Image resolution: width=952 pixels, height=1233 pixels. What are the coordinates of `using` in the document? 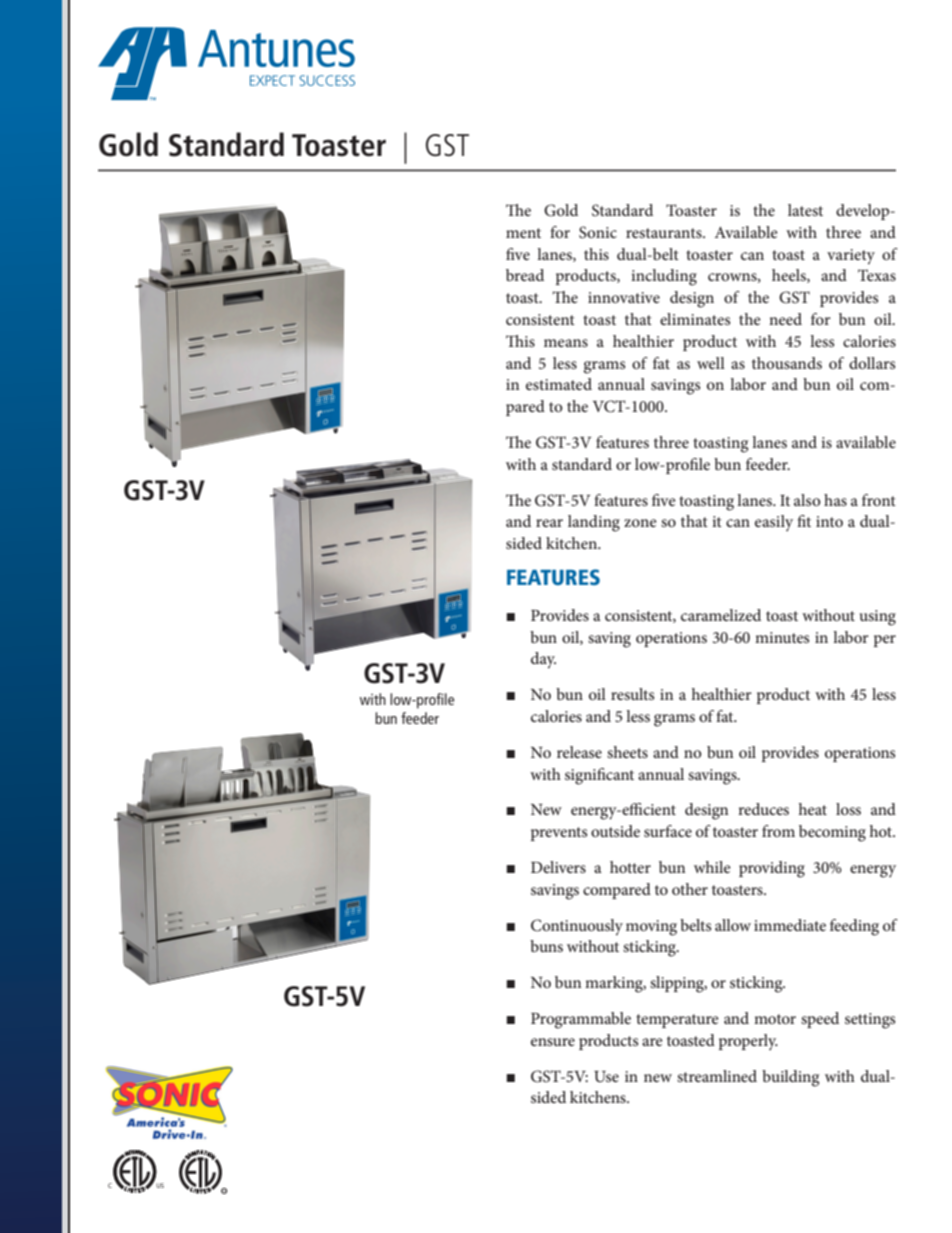 It's located at (878, 618).
